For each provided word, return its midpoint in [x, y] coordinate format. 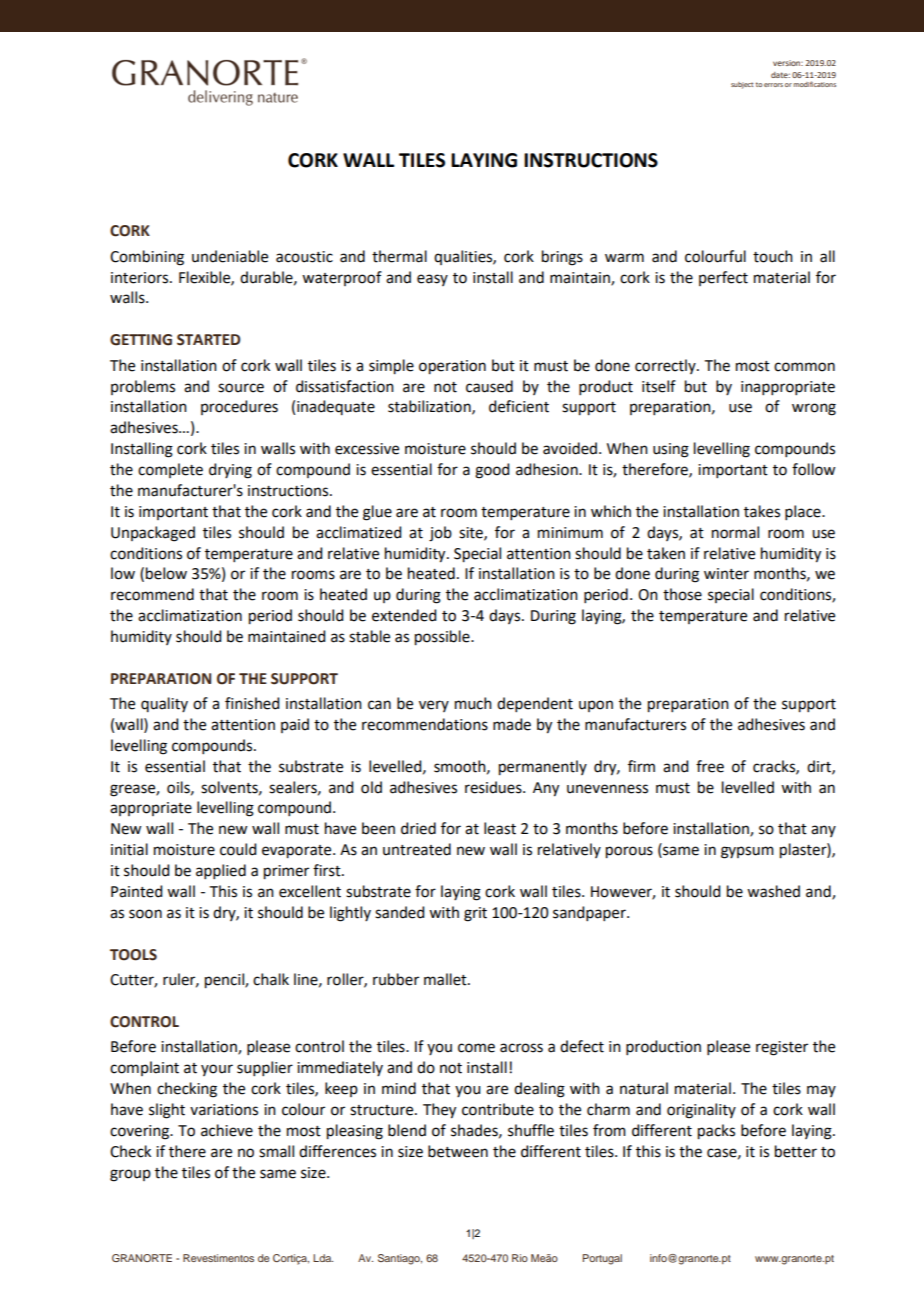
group [130, 1175]
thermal [399, 256]
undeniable [230, 256]
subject [742, 85]
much [473, 703]
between [458, 1151]
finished [252, 703]
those [682, 594]
